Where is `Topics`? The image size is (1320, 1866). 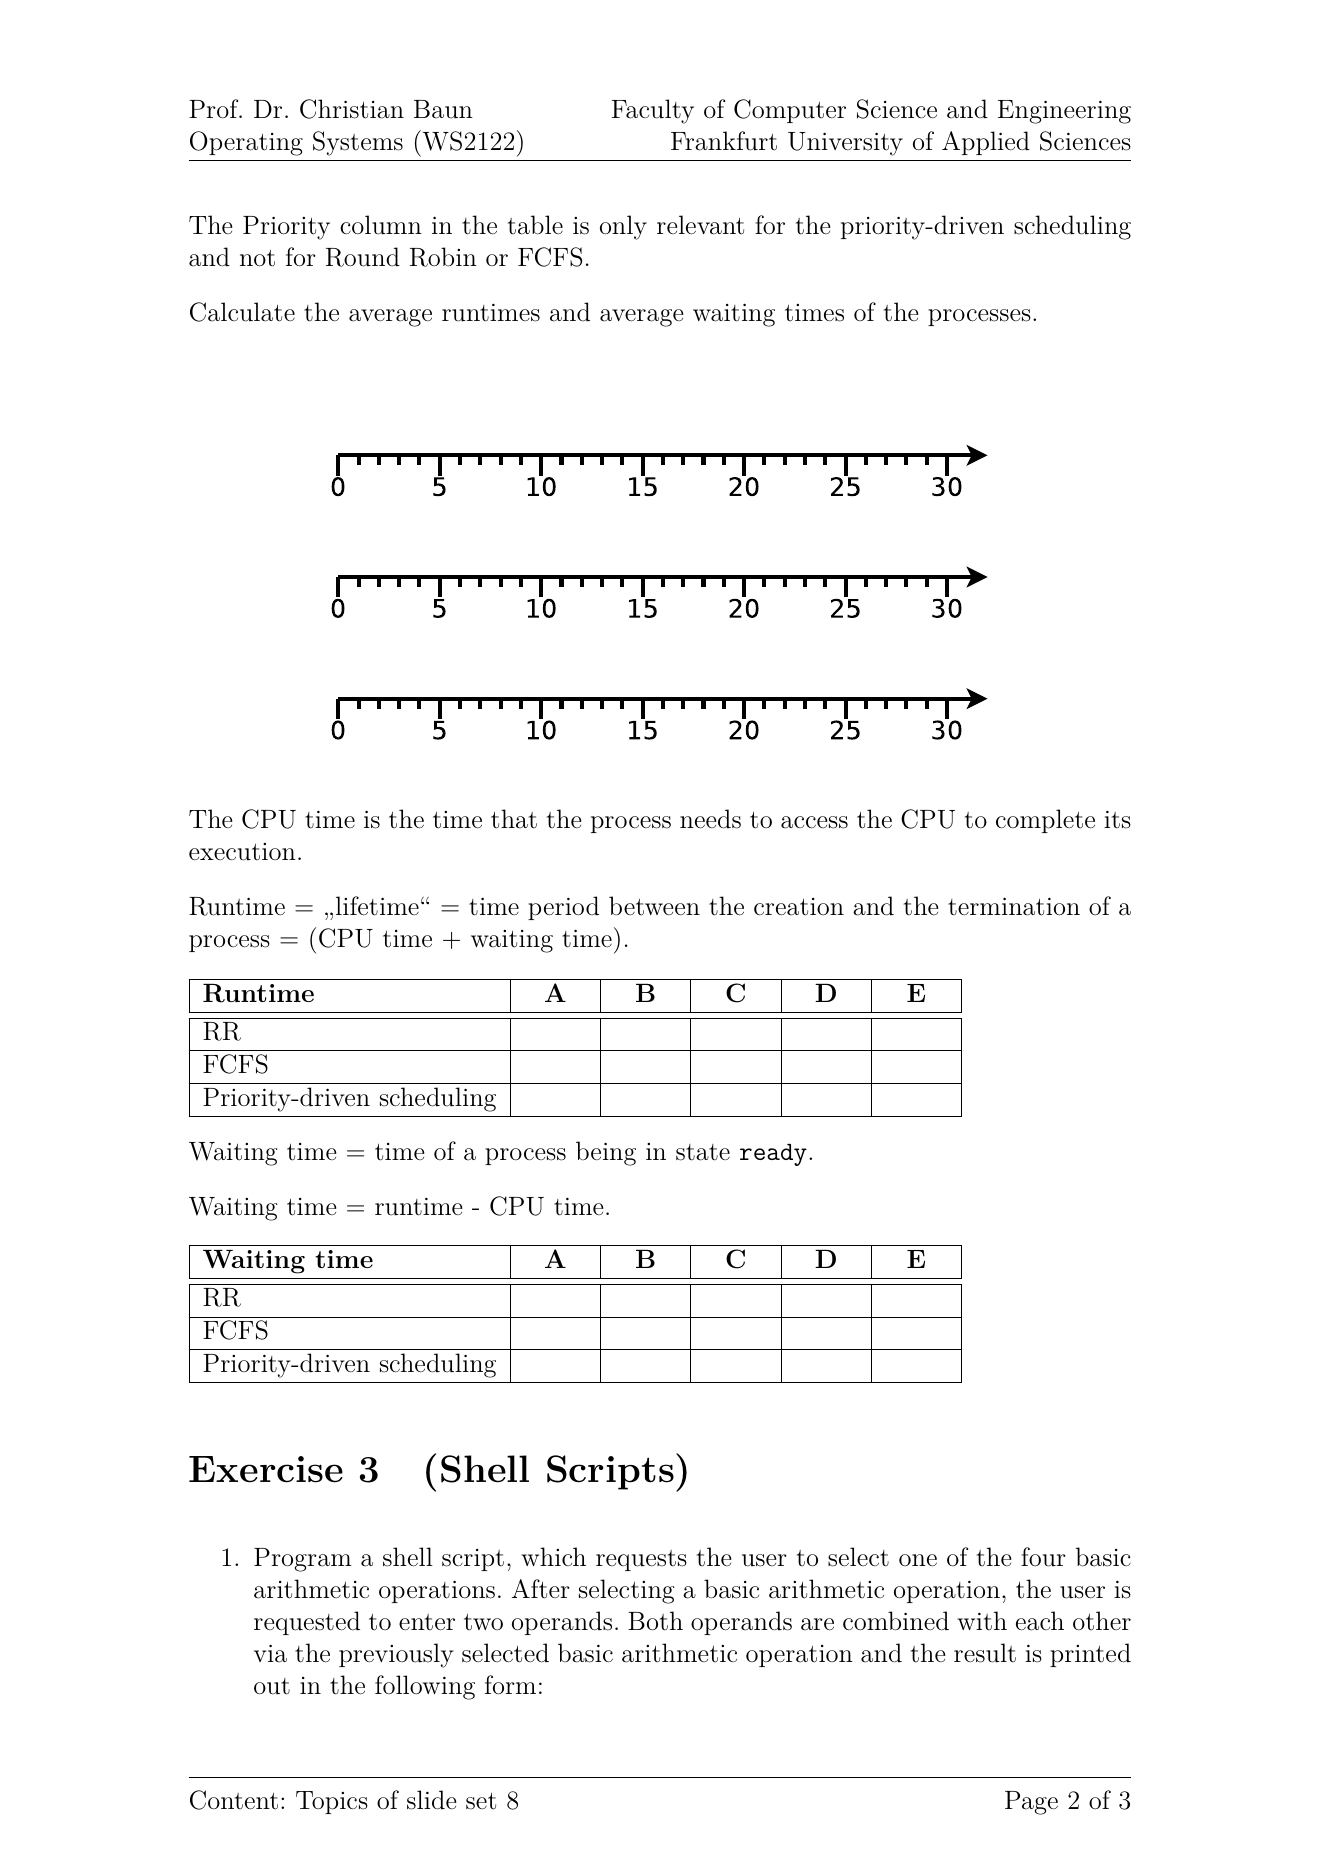 Topics is located at coordinates (332, 1802).
